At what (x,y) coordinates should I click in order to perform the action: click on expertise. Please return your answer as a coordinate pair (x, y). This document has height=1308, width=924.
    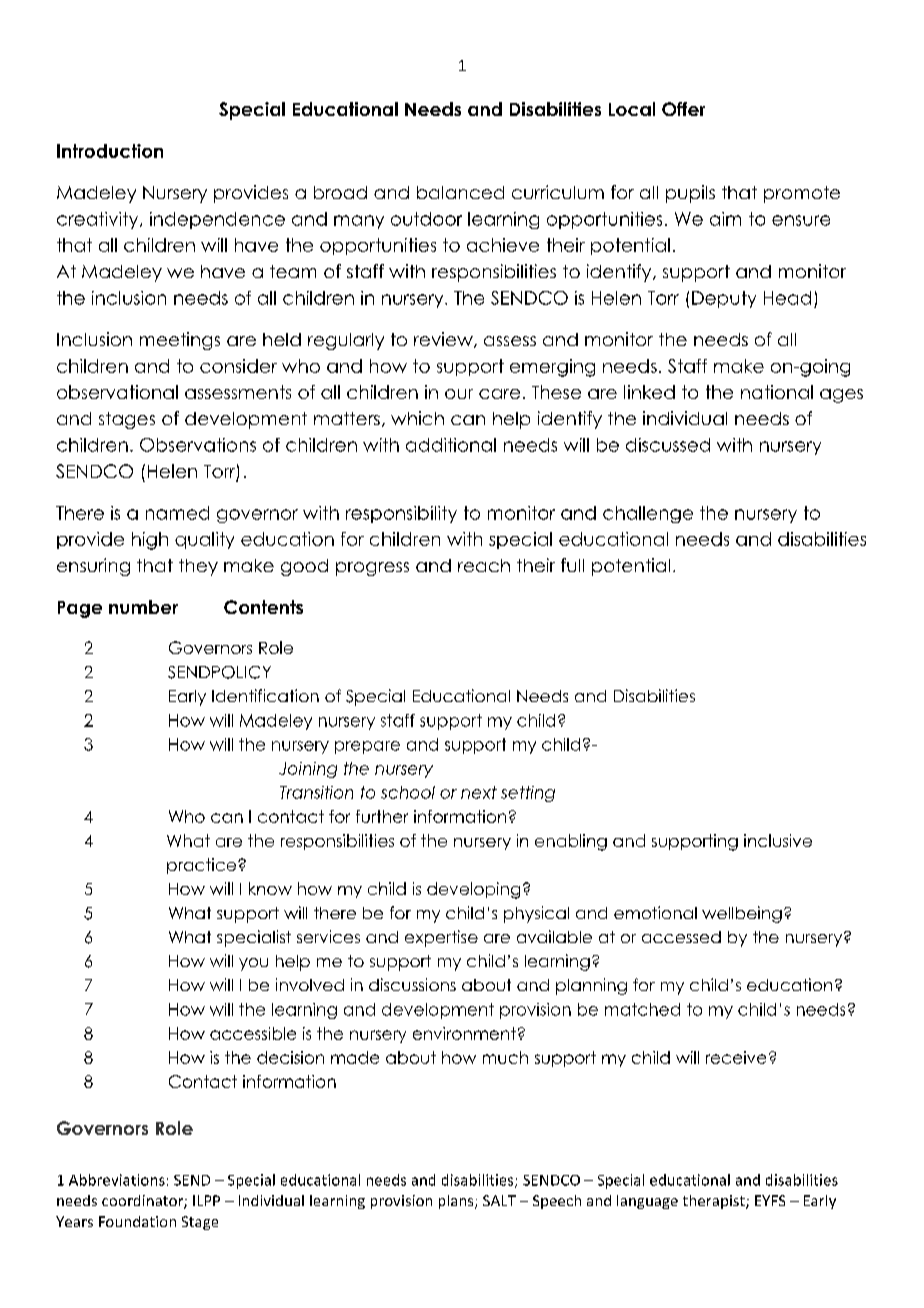
    Looking at the image, I should click on (441, 938).
